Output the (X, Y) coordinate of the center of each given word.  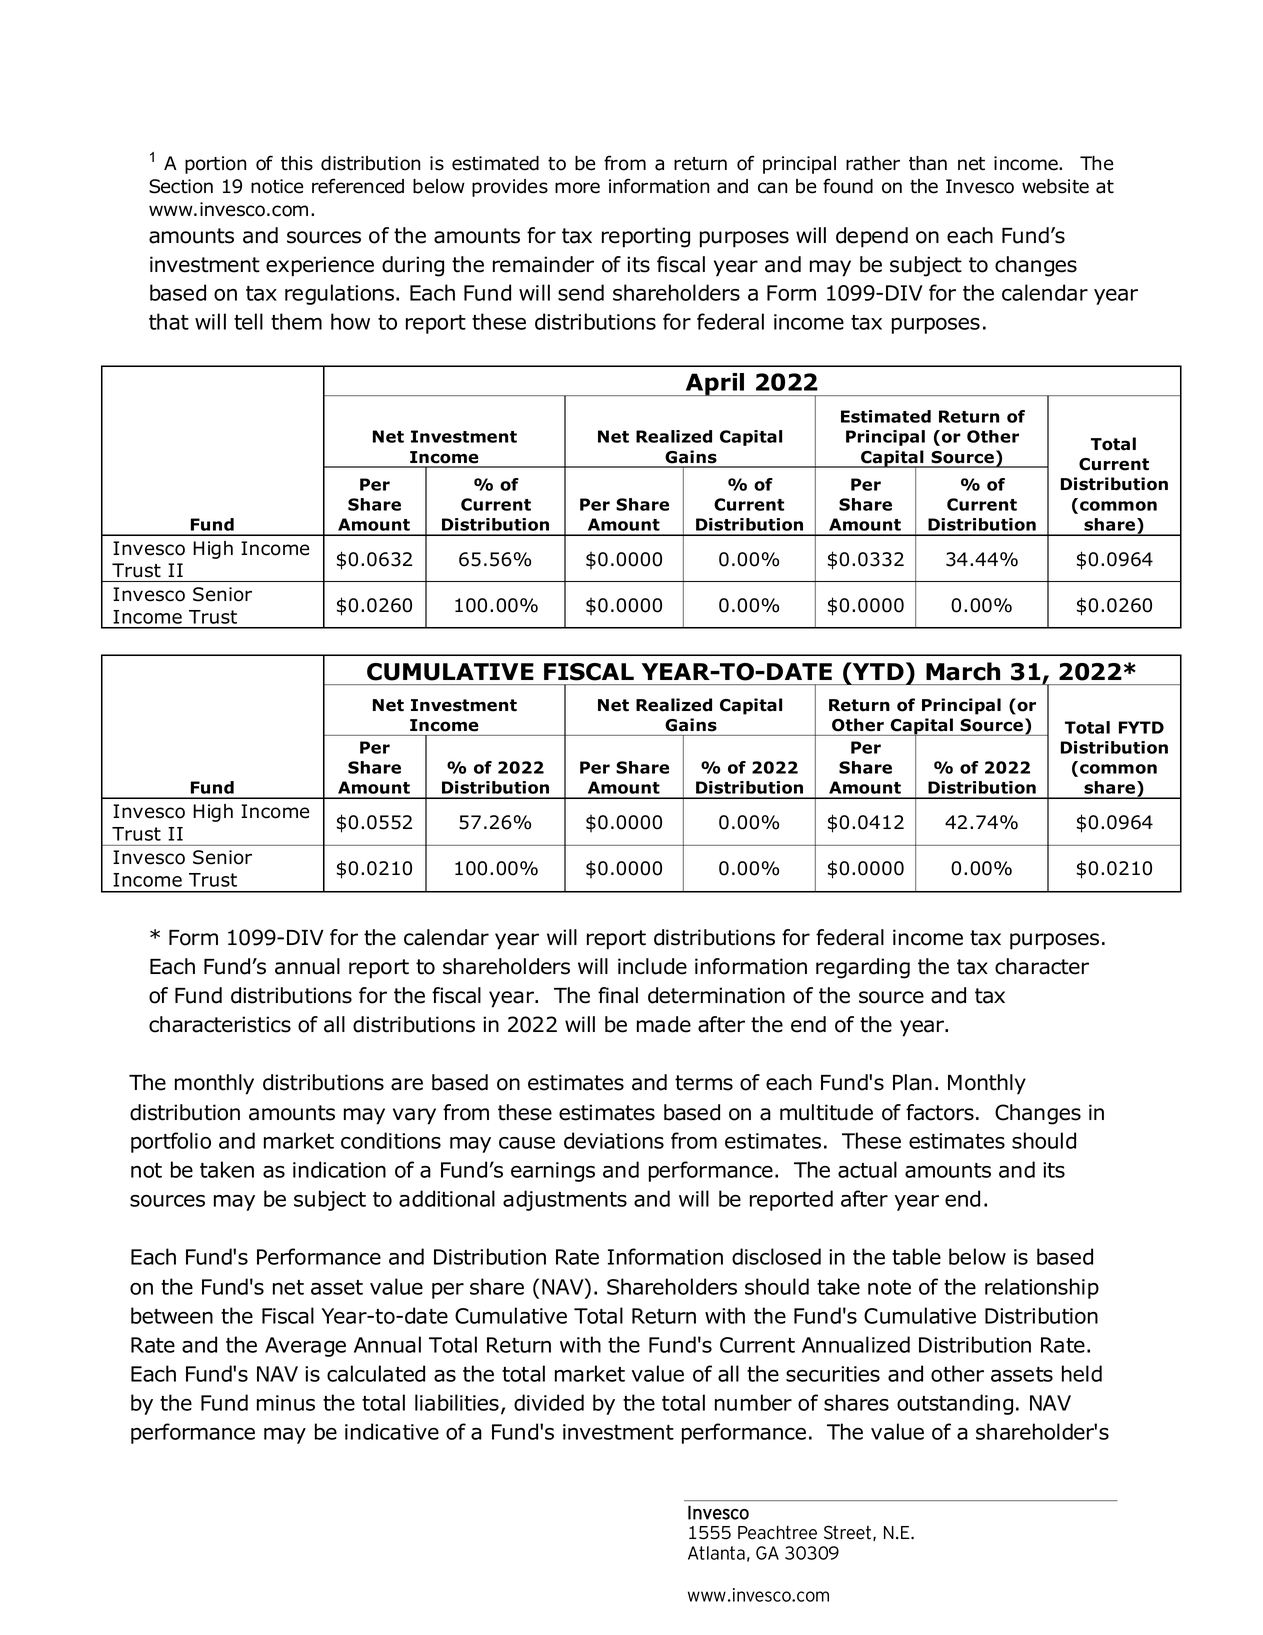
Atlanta (716, 1553)
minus (286, 1403)
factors (940, 1112)
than (928, 163)
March (963, 671)
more (577, 188)
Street (847, 1532)
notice (277, 186)
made (664, 1024)
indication (339, 1169)
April (715, 384)
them (296, 321)
